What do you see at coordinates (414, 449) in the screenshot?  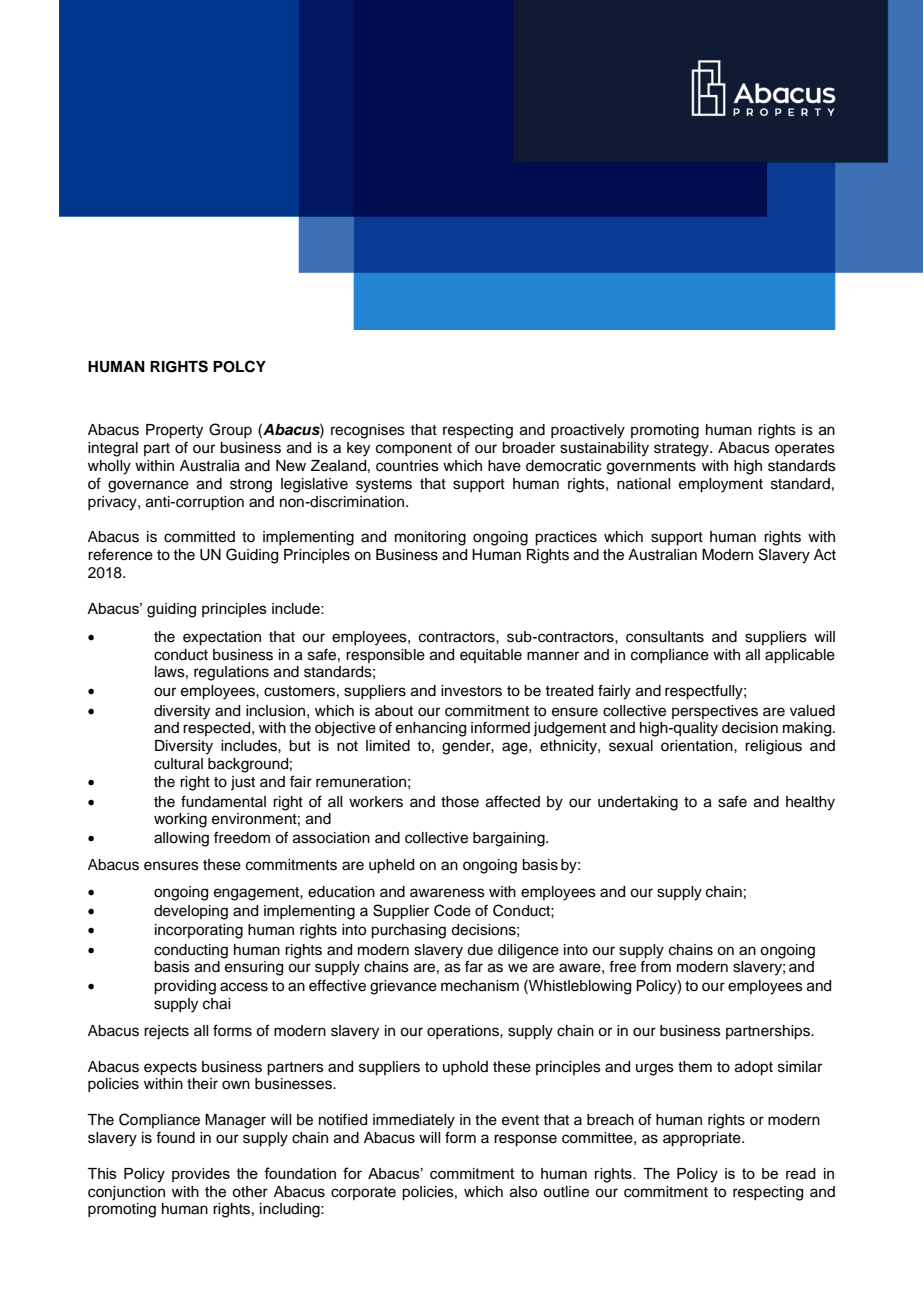 I see `component` at bounding box center [414, 449].
